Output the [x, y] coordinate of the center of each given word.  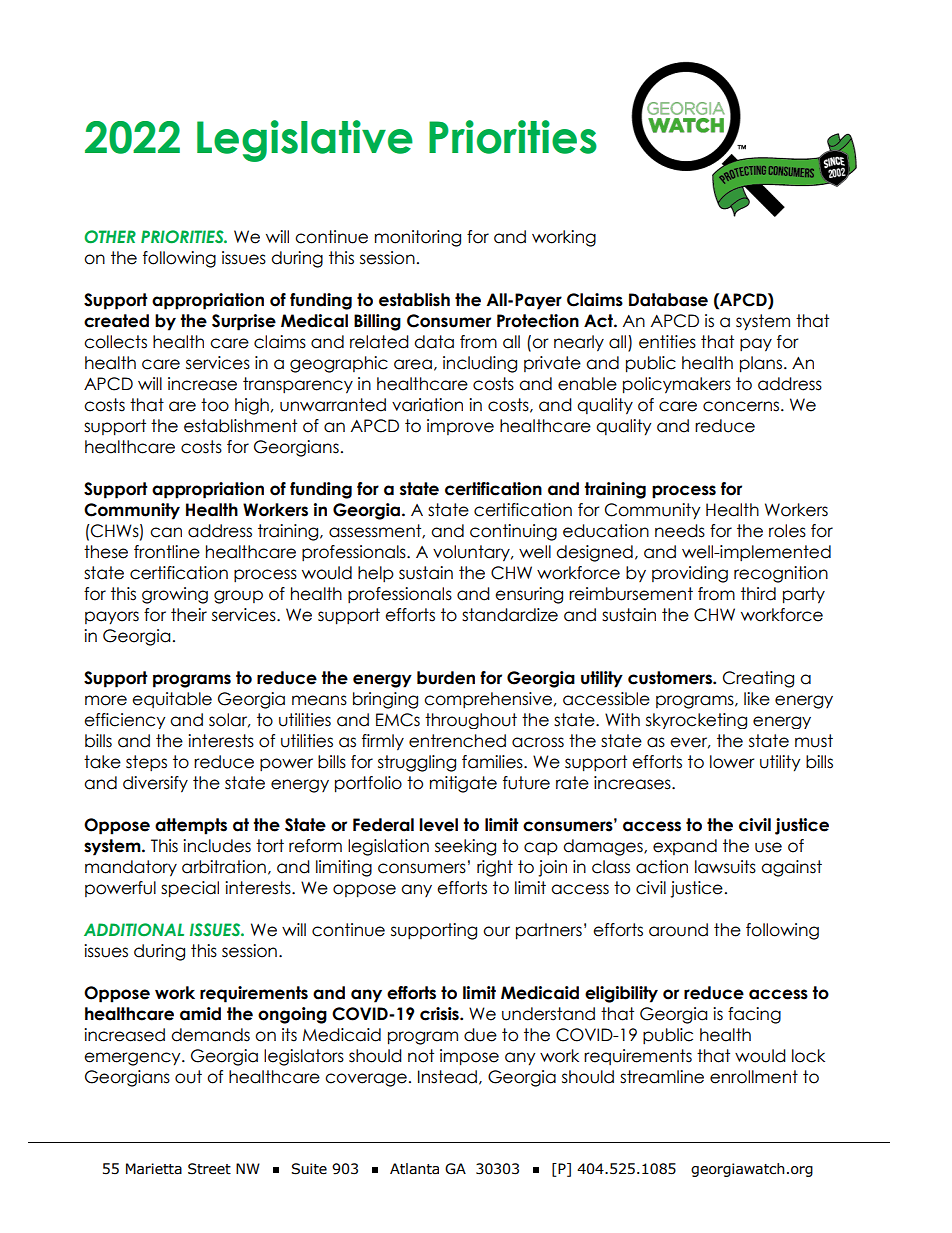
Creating [758, 679]
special [190, 889]
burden [446, 678]
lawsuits [725, 867]
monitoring [418, 238]
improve [460, 427]
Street [209, 1169]
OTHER [110, 236]
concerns [742, 406]
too [215, 405]
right [495, 868]
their [189, 615]
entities [667, 342]
